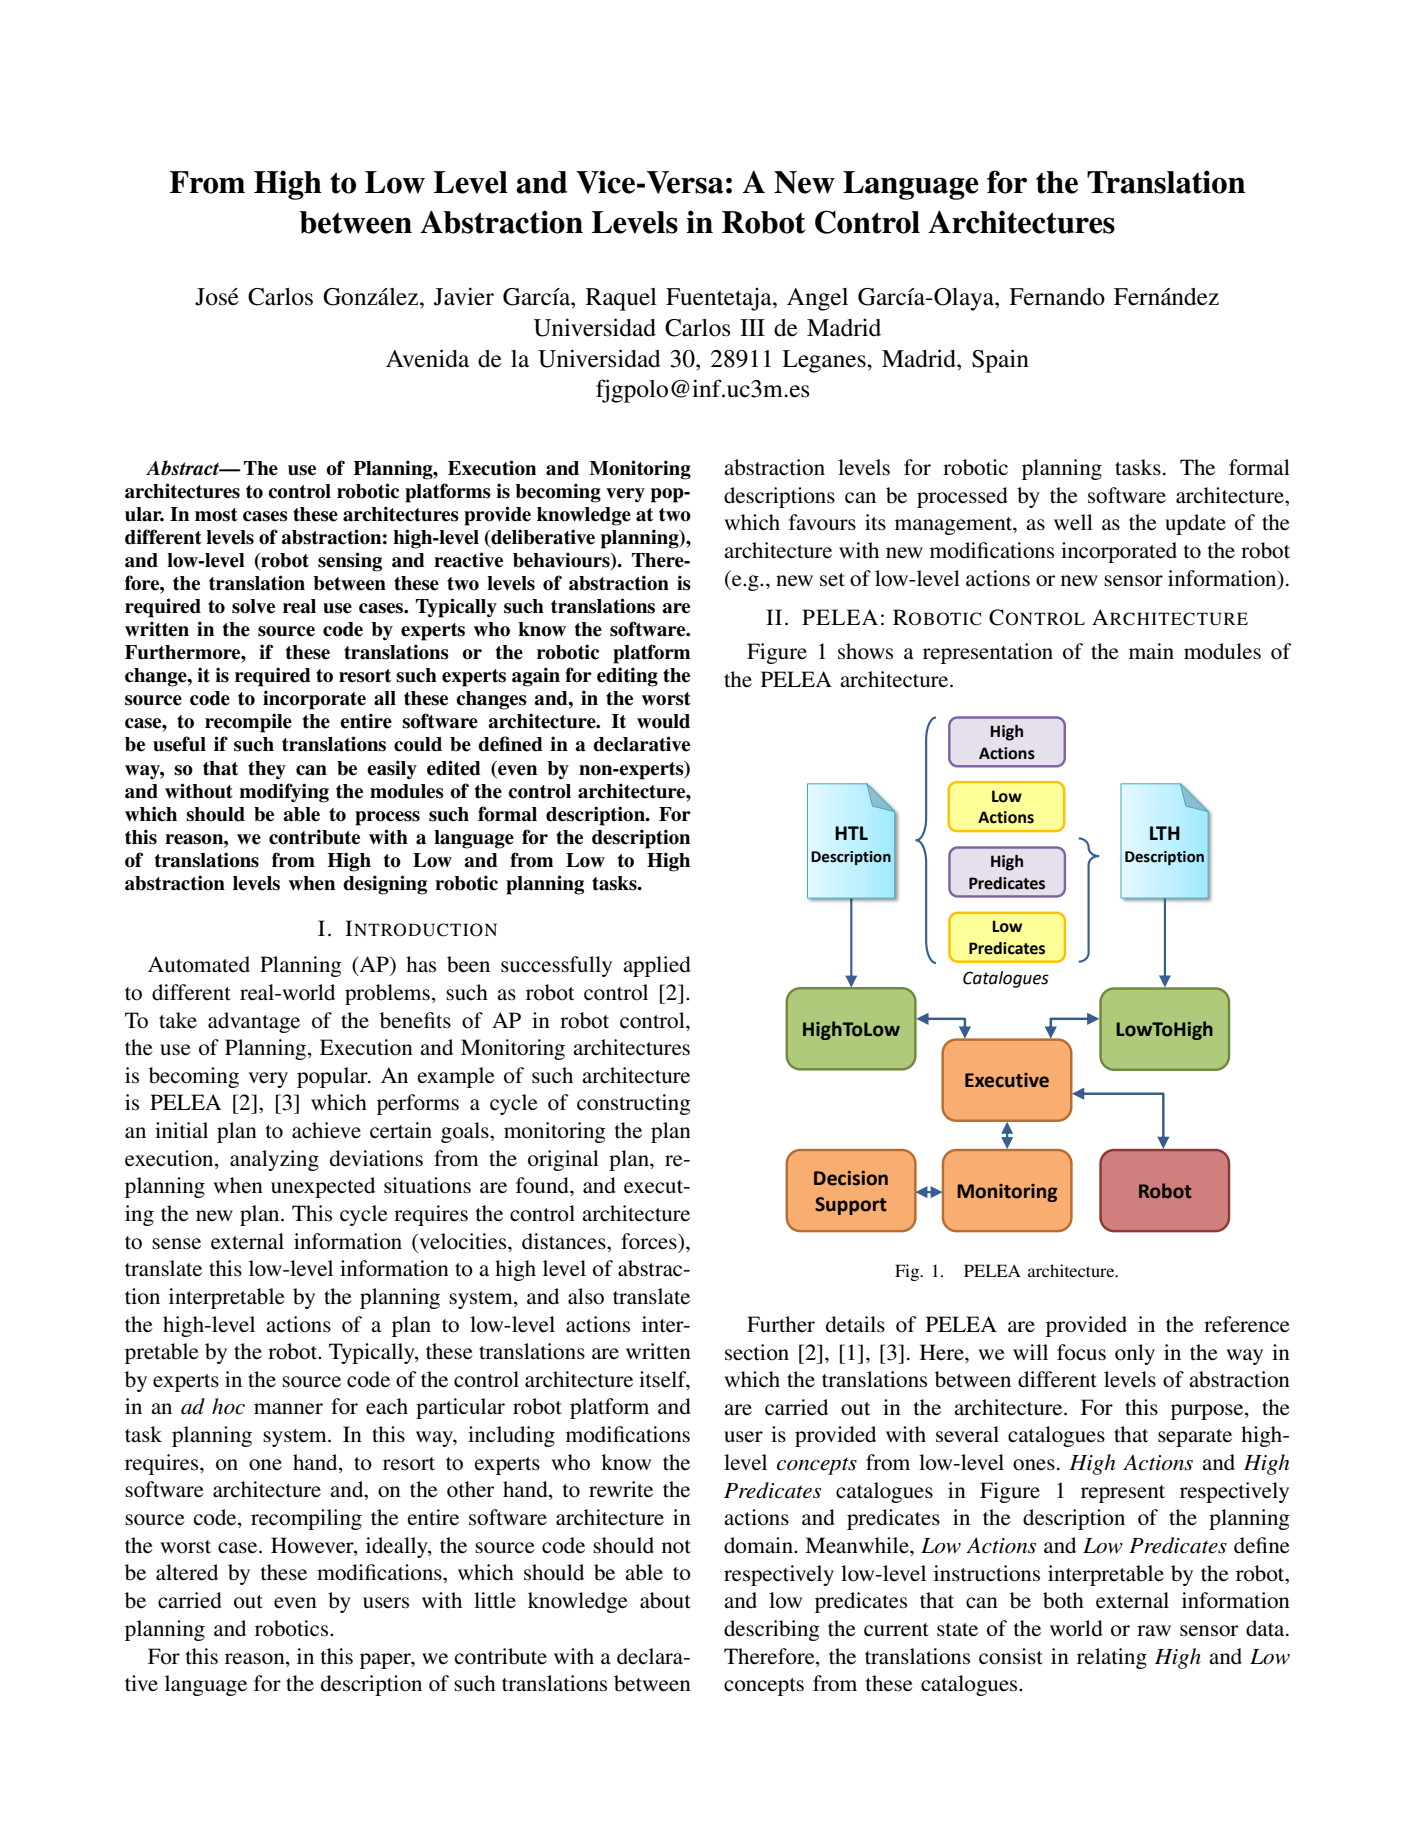 This screenshot has height=1831, width=1415. What do you see at coordinates (627, 677) in the screenshot?
I see `editing` at bounding box center [627, 677].
